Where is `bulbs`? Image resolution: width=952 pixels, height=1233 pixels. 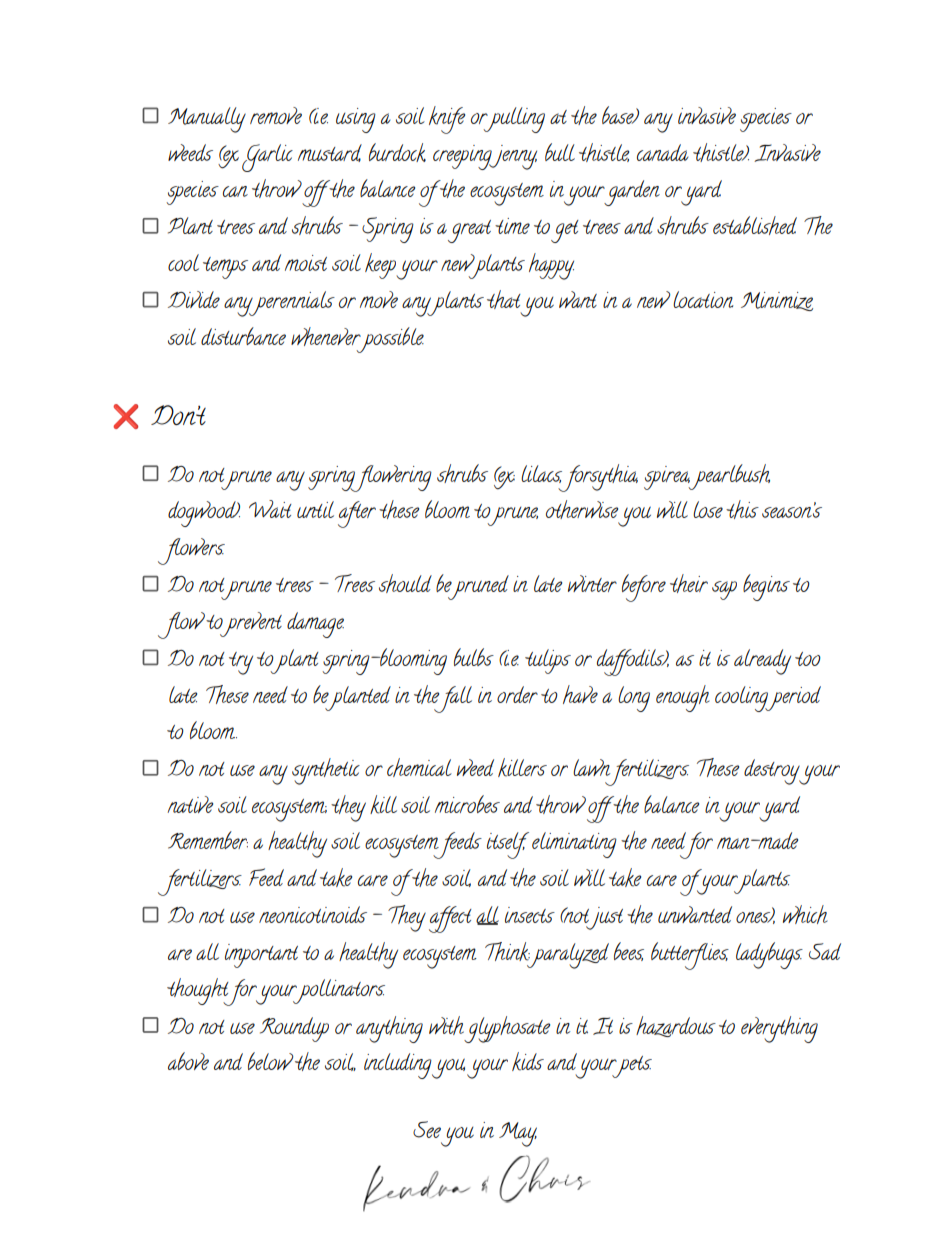 bulbs is located at coordinates (474, 657).
